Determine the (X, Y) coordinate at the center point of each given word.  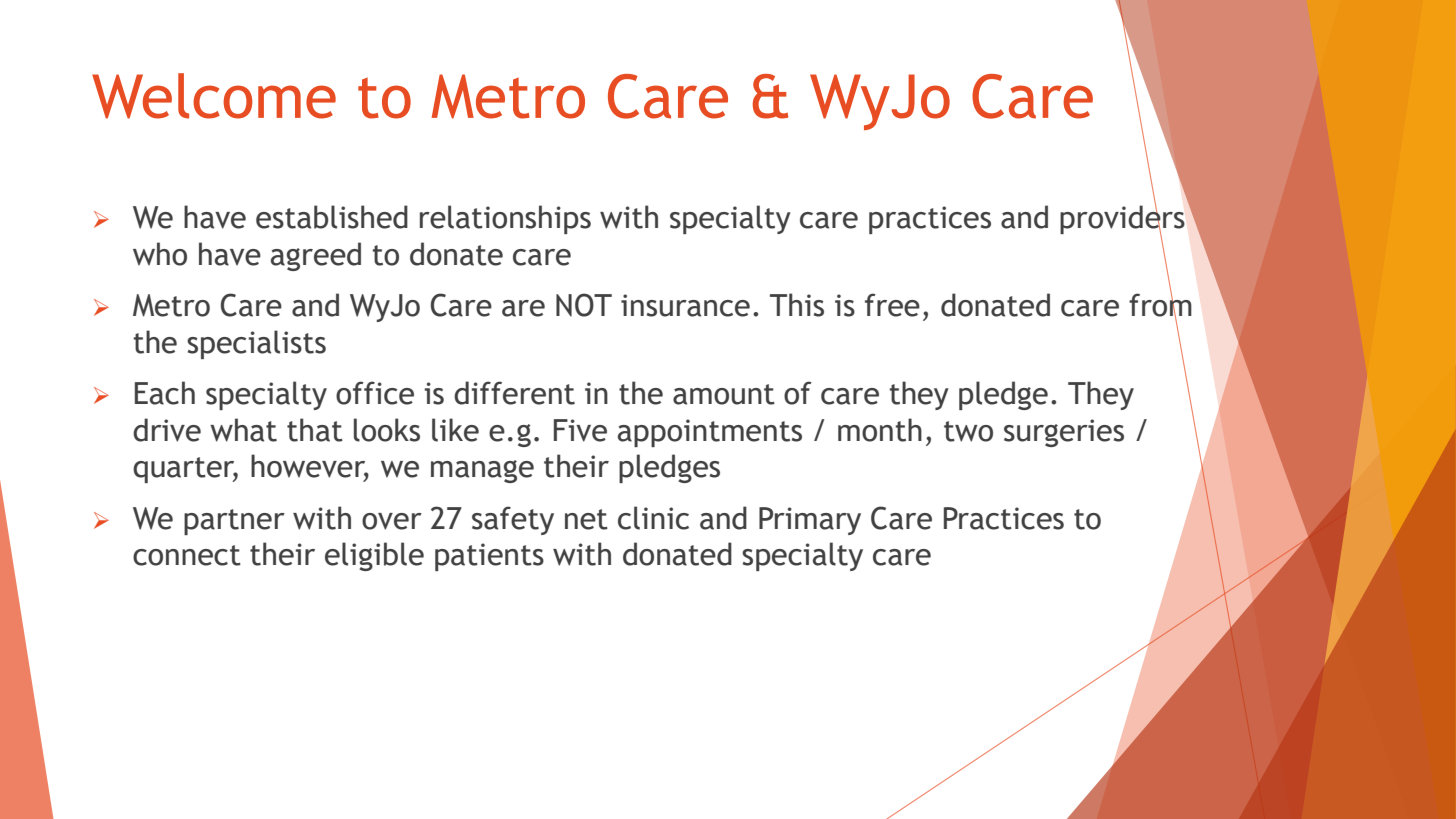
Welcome (214, 96)
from (1160, 305)
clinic (653, 518)
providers (1122, 220)
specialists (256, 344)
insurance (685, 305)
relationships (505, 219)
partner (234, 522)
